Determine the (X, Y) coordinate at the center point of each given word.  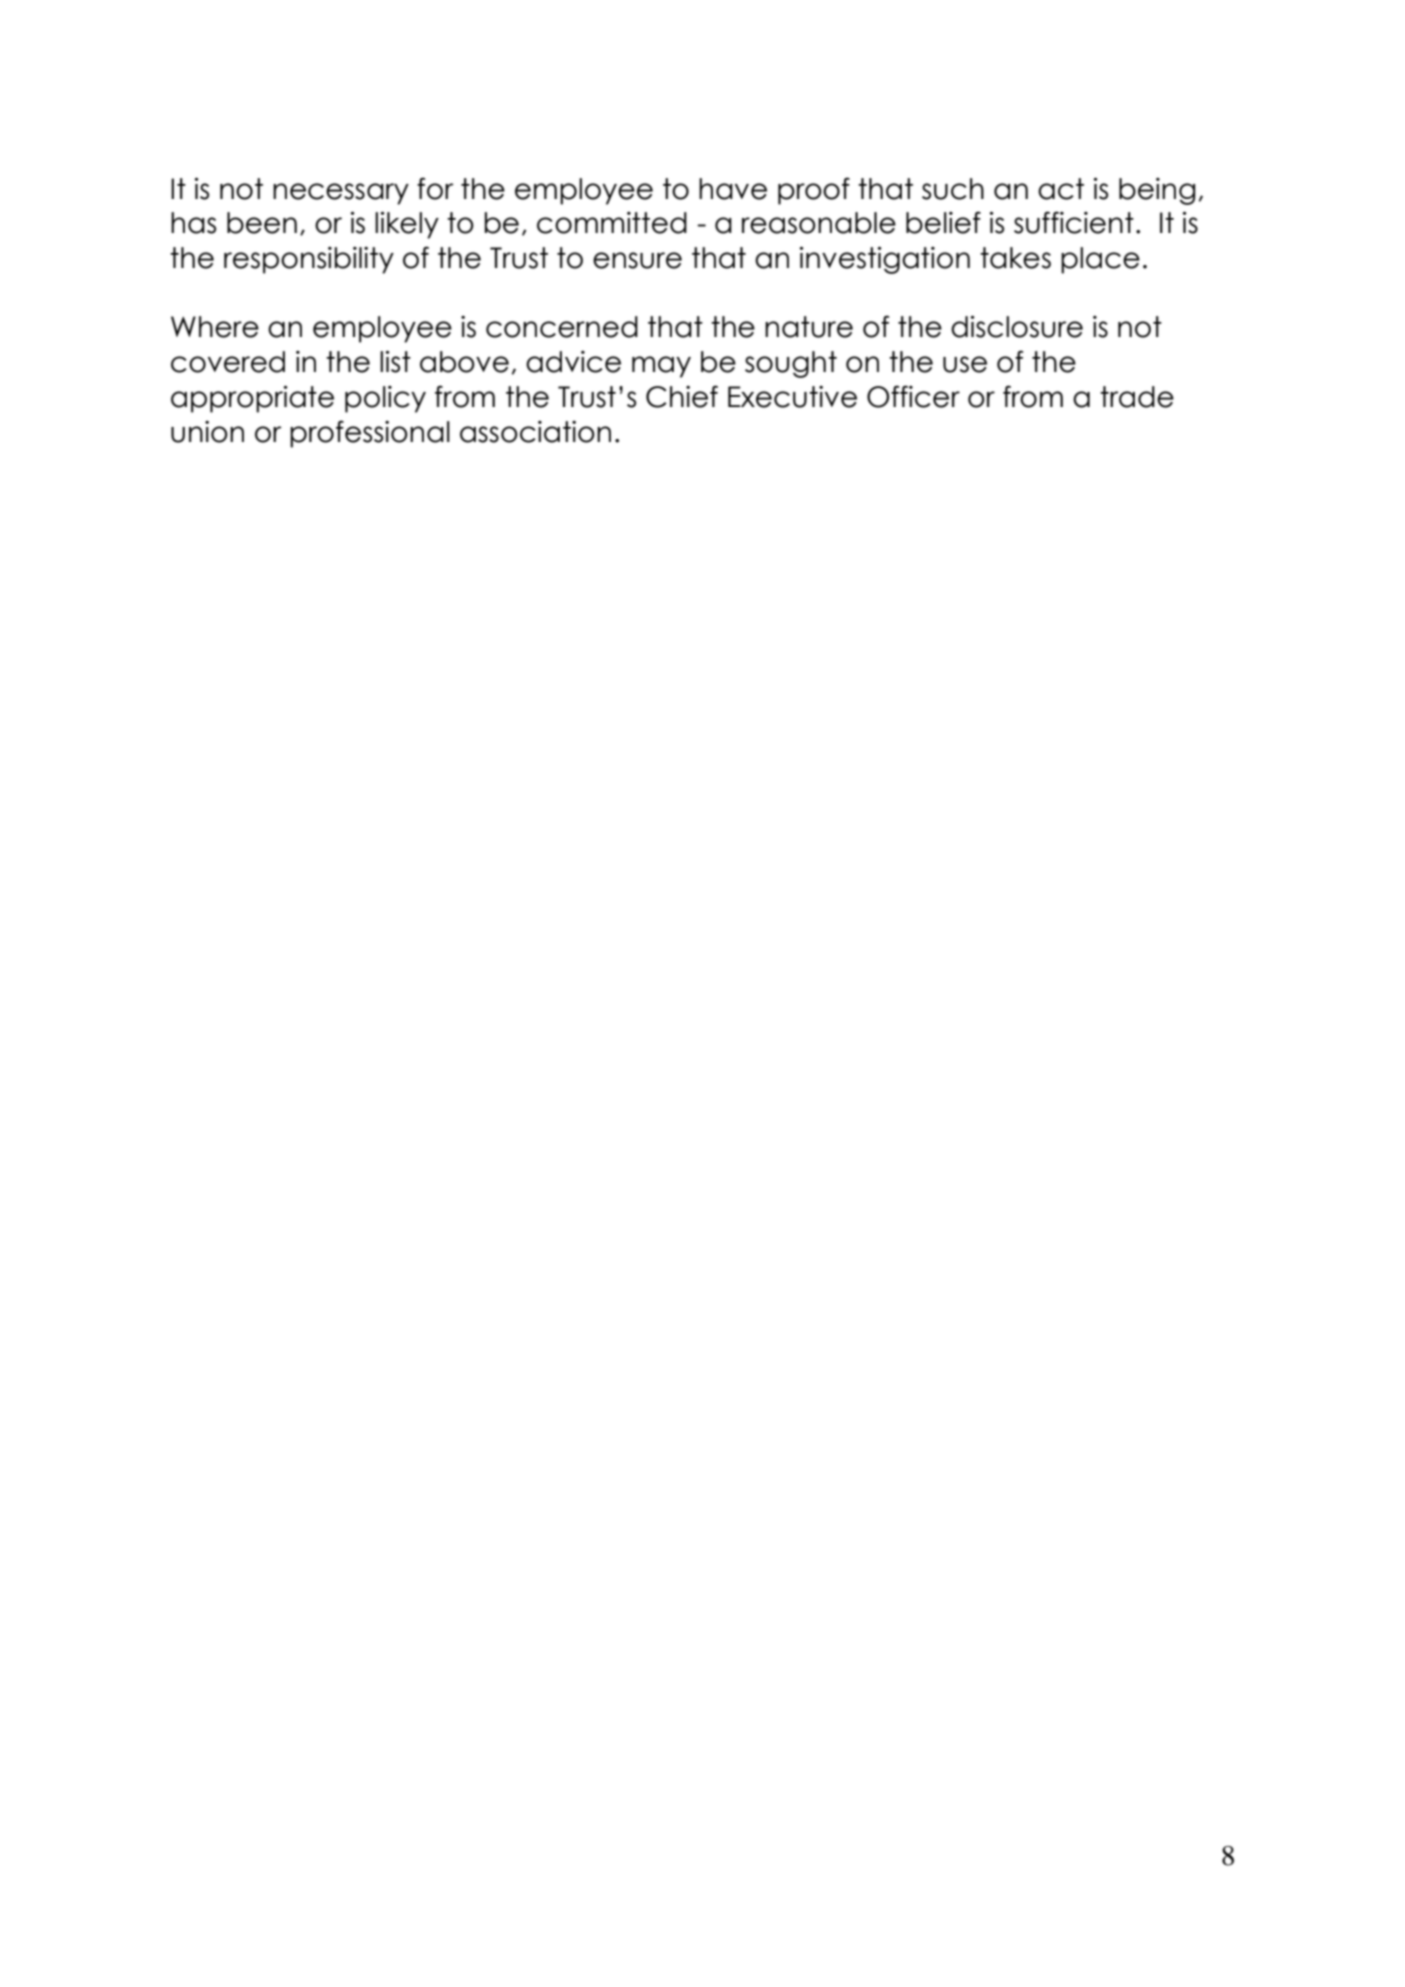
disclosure (1017, 327)
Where (215, 327)
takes (1015, 258)
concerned (562, 327)
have (733, 189)
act (1061, 189)
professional (370, 434)
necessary (341, 194)
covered (228, 362)
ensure (637, 260)
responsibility (309, 260)
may (661, 367)
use (965, 364)
